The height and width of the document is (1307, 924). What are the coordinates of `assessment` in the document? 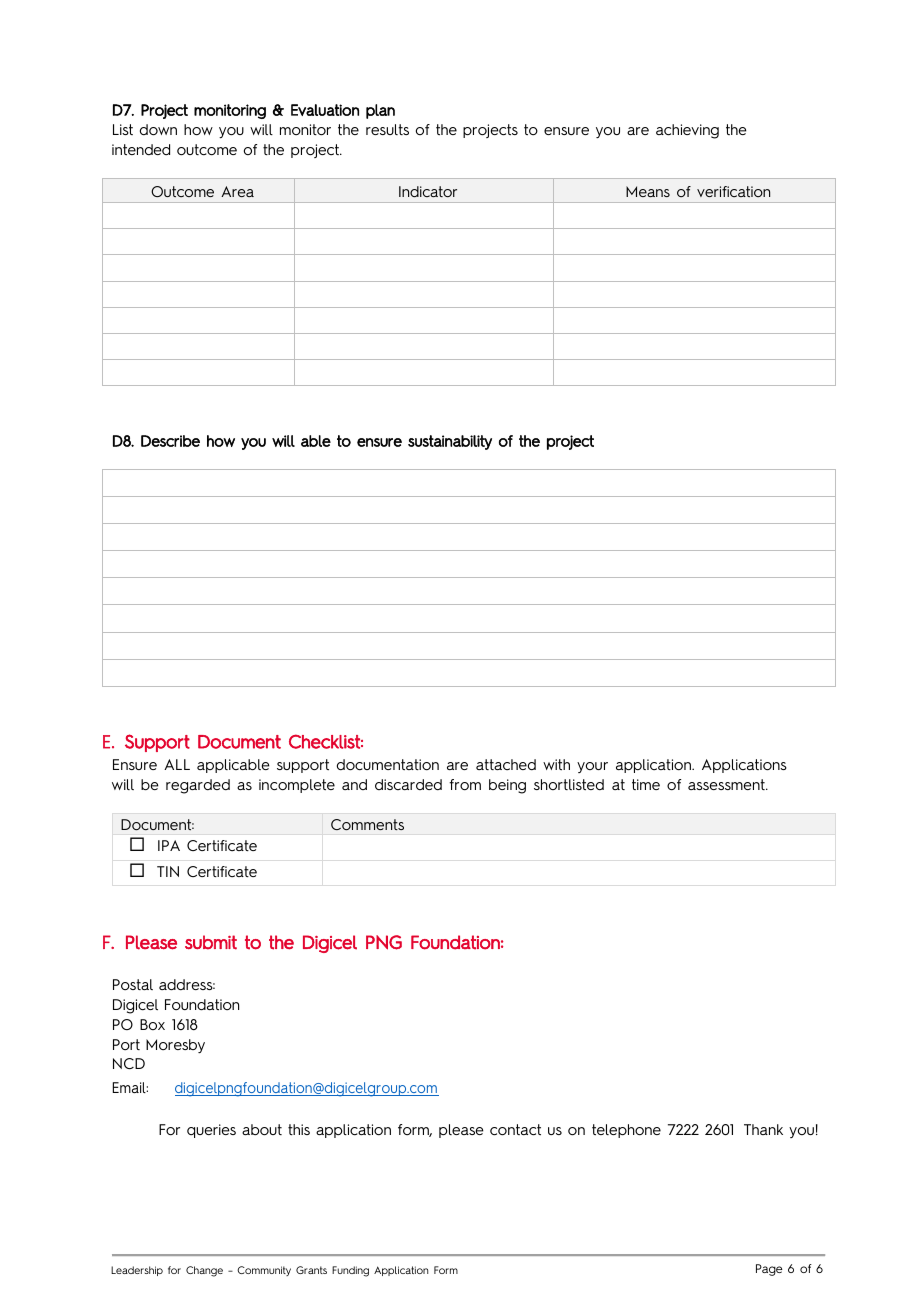 It's located at (727, 784).
